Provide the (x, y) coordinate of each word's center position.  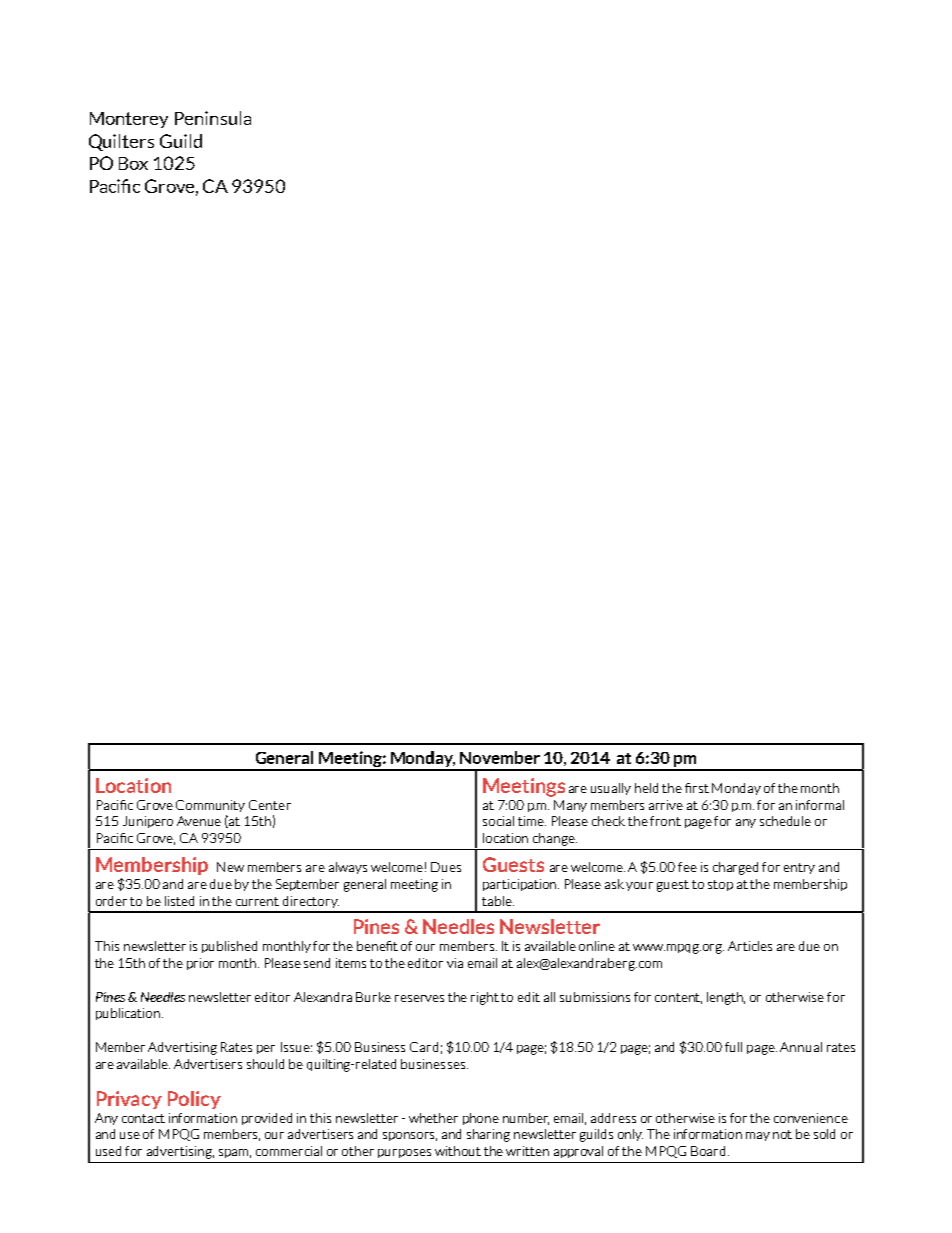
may (758, 1136)
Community (210, 806)
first (697, 788)
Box (133, 163)
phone (481, 1119)
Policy (194, 1100)
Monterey (129, 120)
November (500, 757)
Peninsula (213, 118)
